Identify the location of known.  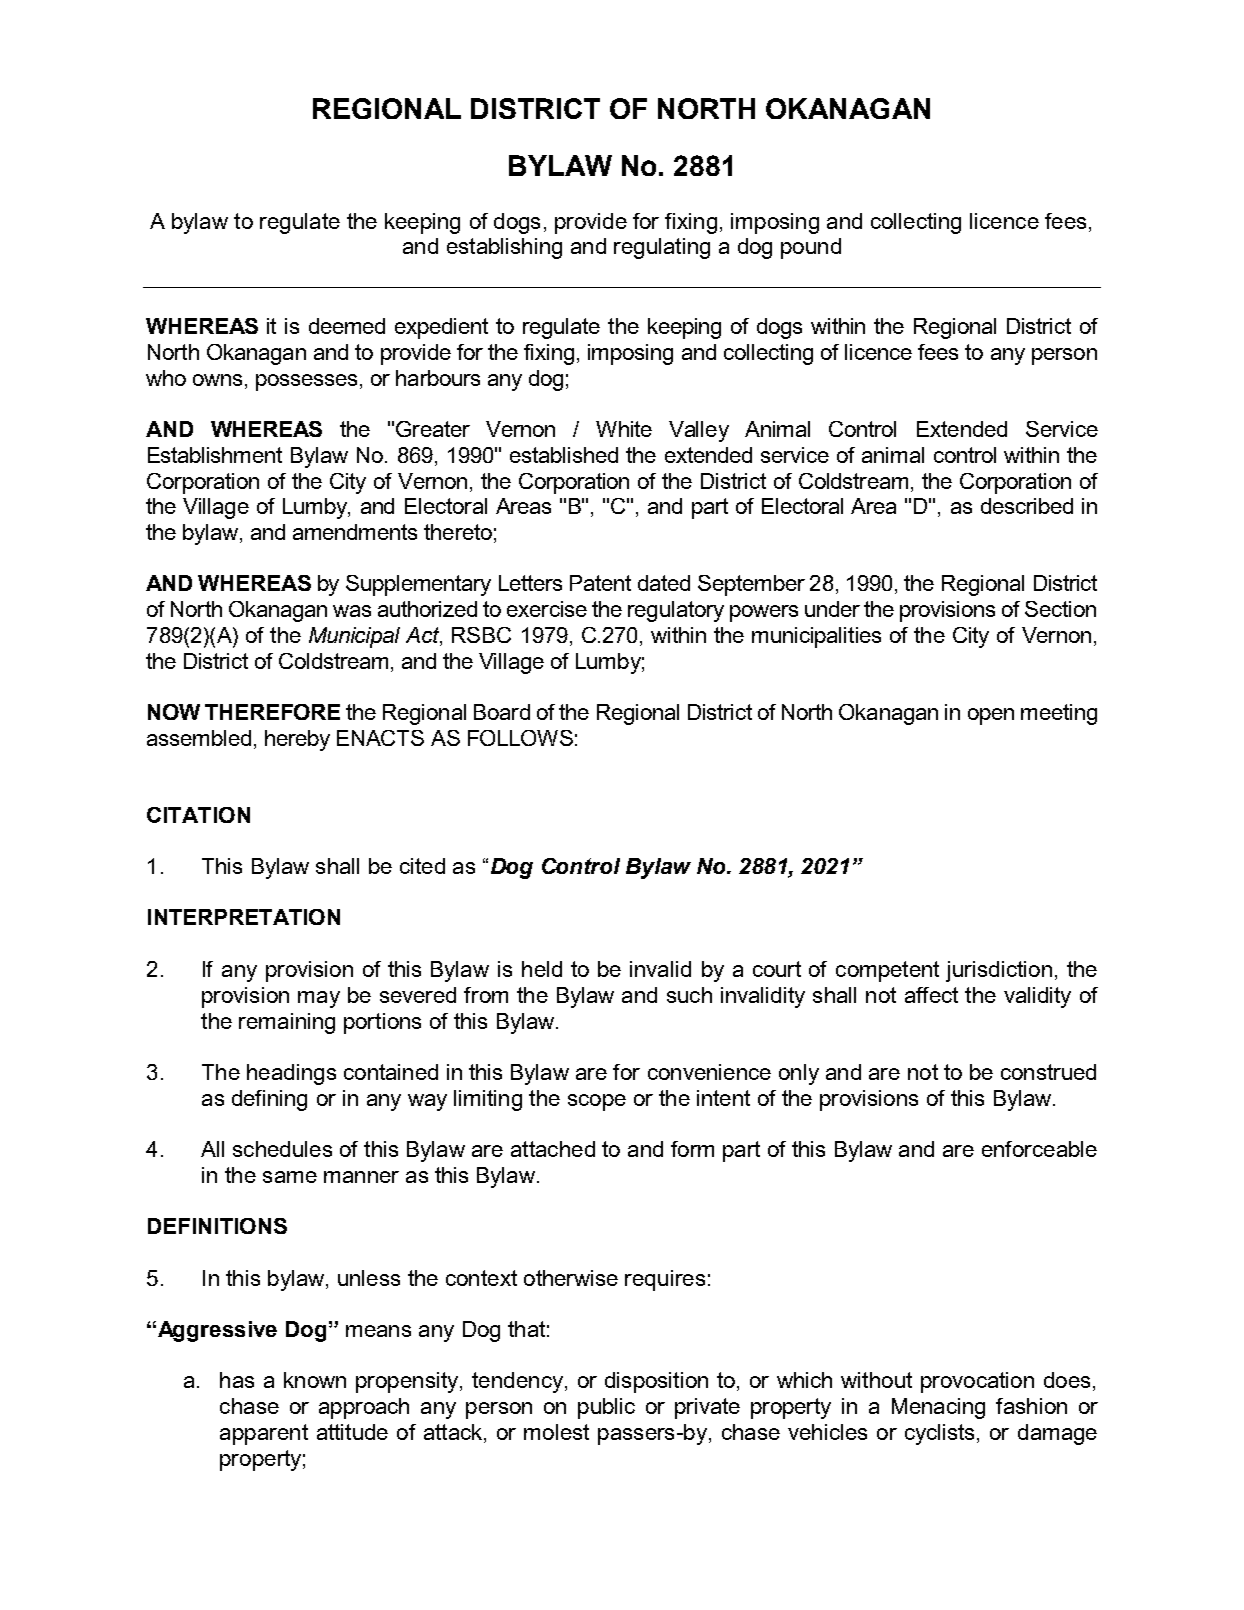
(315, 1380).
